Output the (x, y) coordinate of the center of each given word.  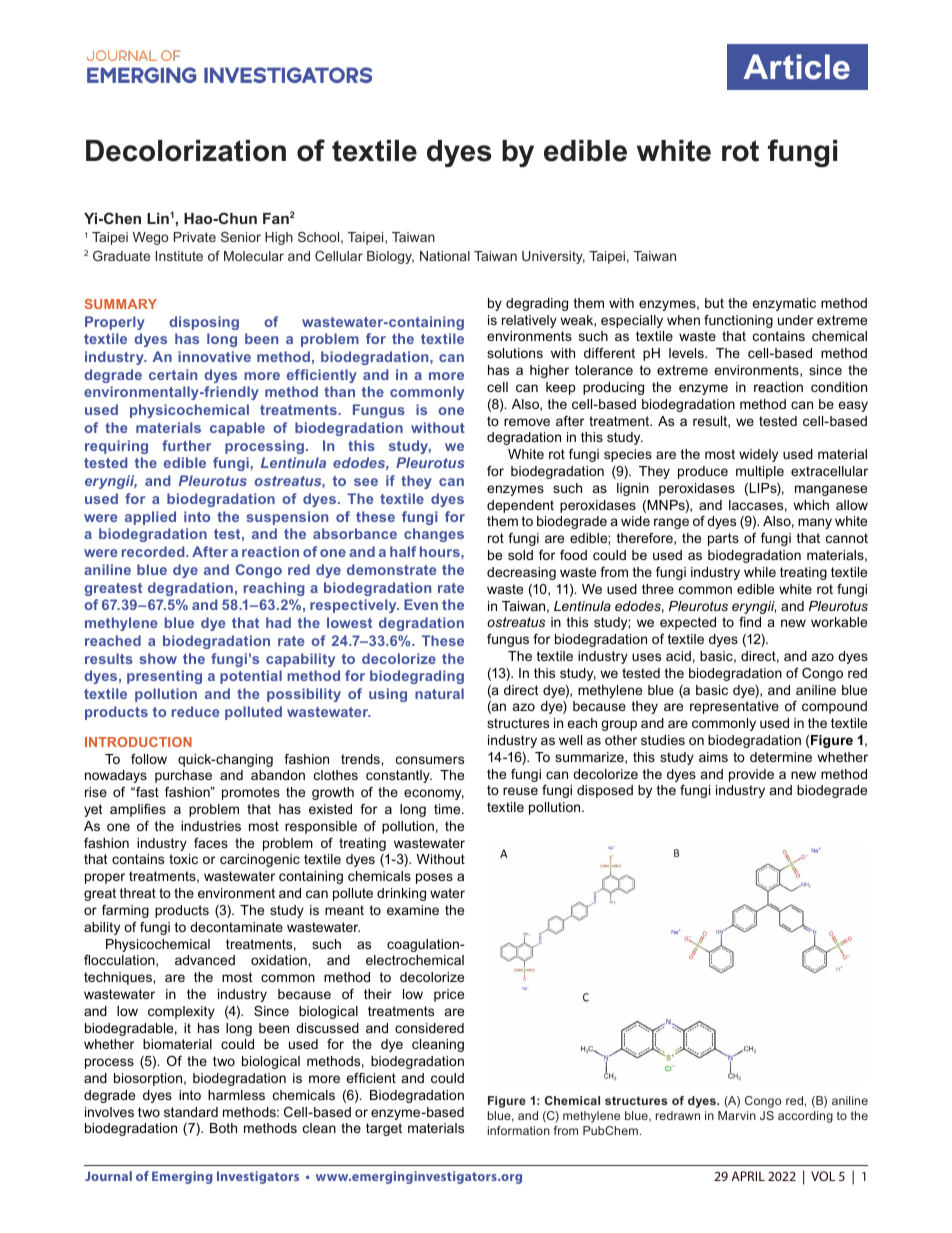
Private (195, 237)
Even (421, 604)
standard (191, 1112)
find (750, 622)
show (158, 658)
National (445, 256)
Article (797, 67)
